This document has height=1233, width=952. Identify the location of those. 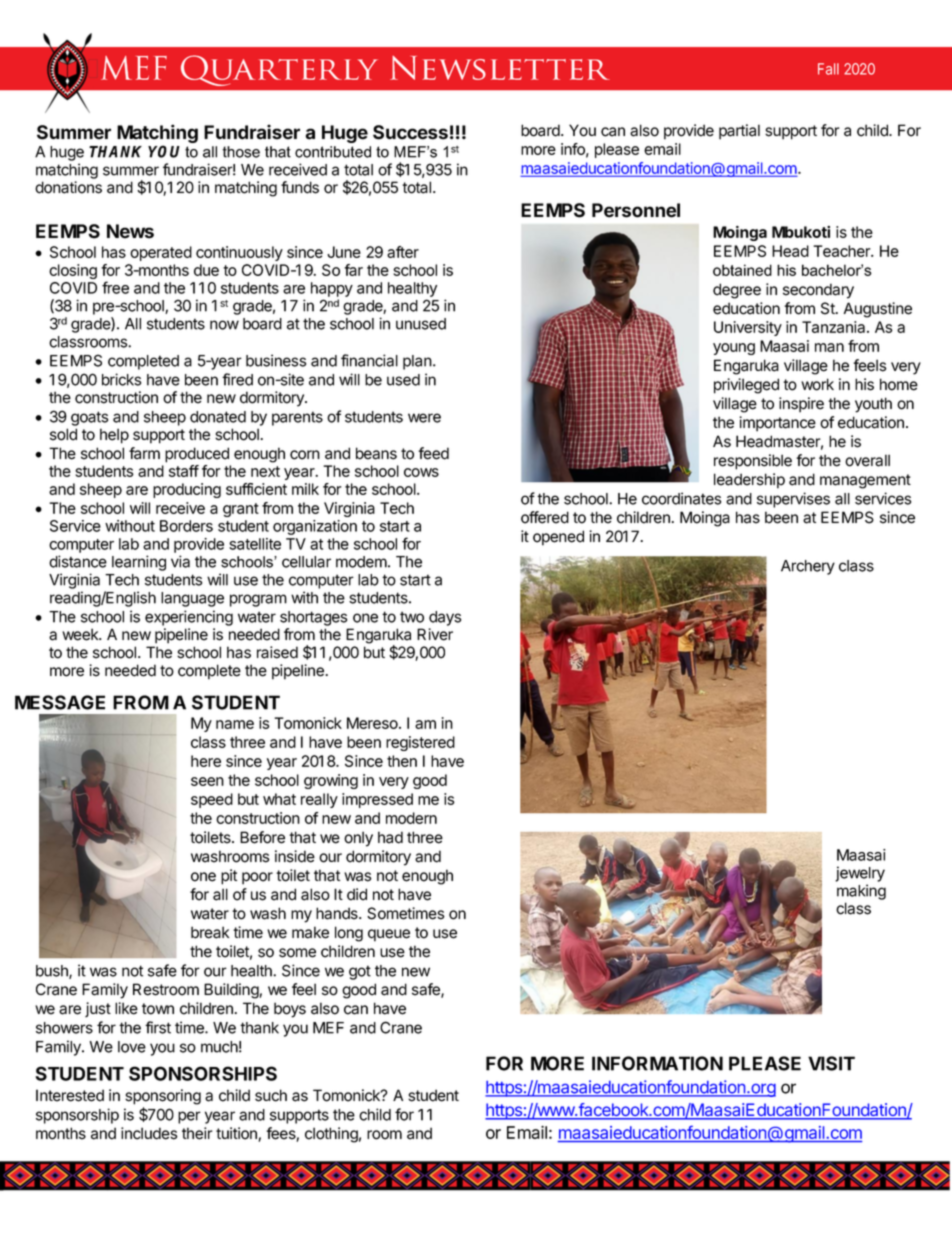
(241, 152).
